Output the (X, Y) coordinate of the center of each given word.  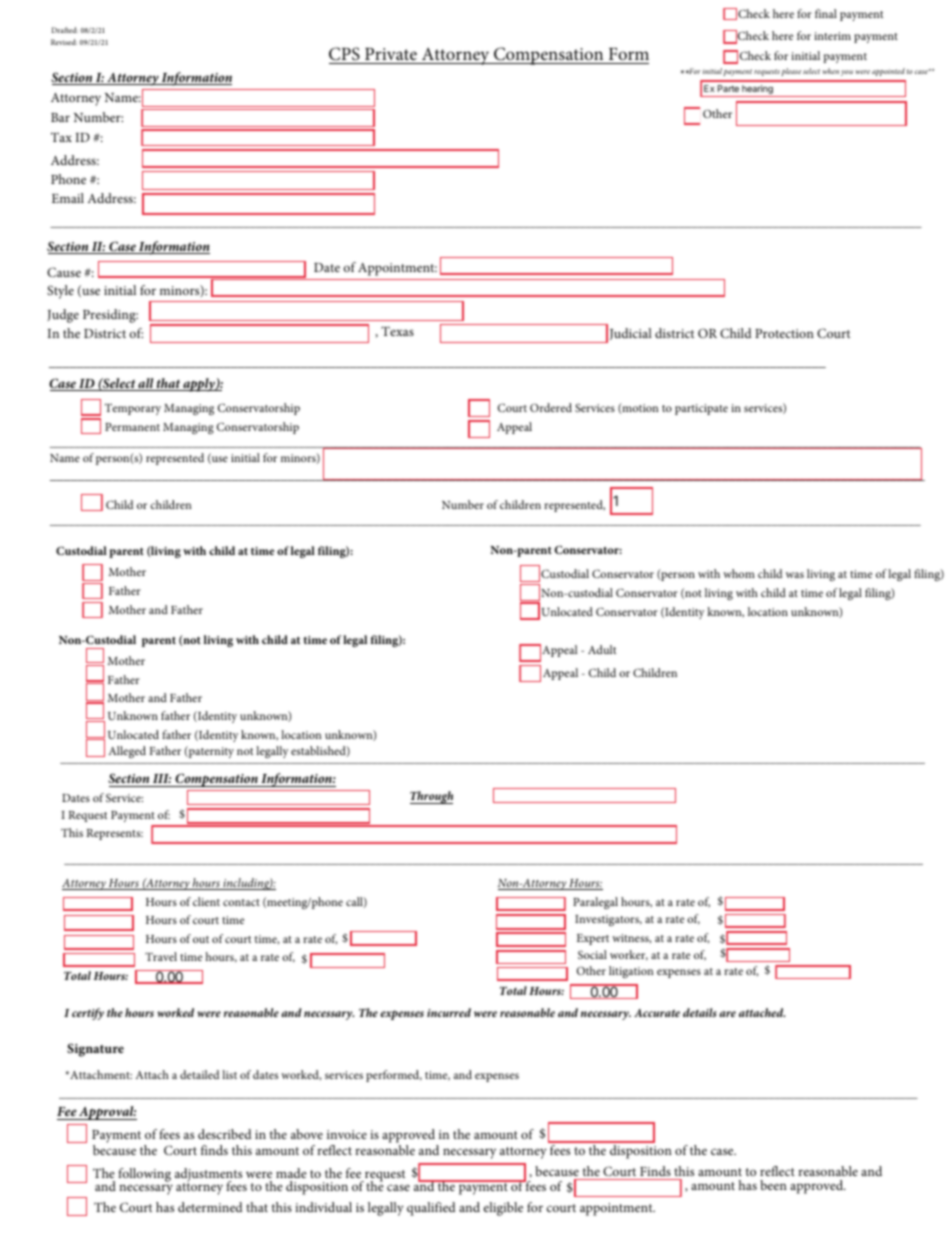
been (773, 1185)
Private (391, 54)
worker (629, 955)
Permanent (132, 427)
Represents (114, 834)
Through (431, 797)
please (791, 72)
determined (210, 1207)
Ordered (551, 407)
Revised (64, 42)
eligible (503, 1209)
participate (701, 409)
